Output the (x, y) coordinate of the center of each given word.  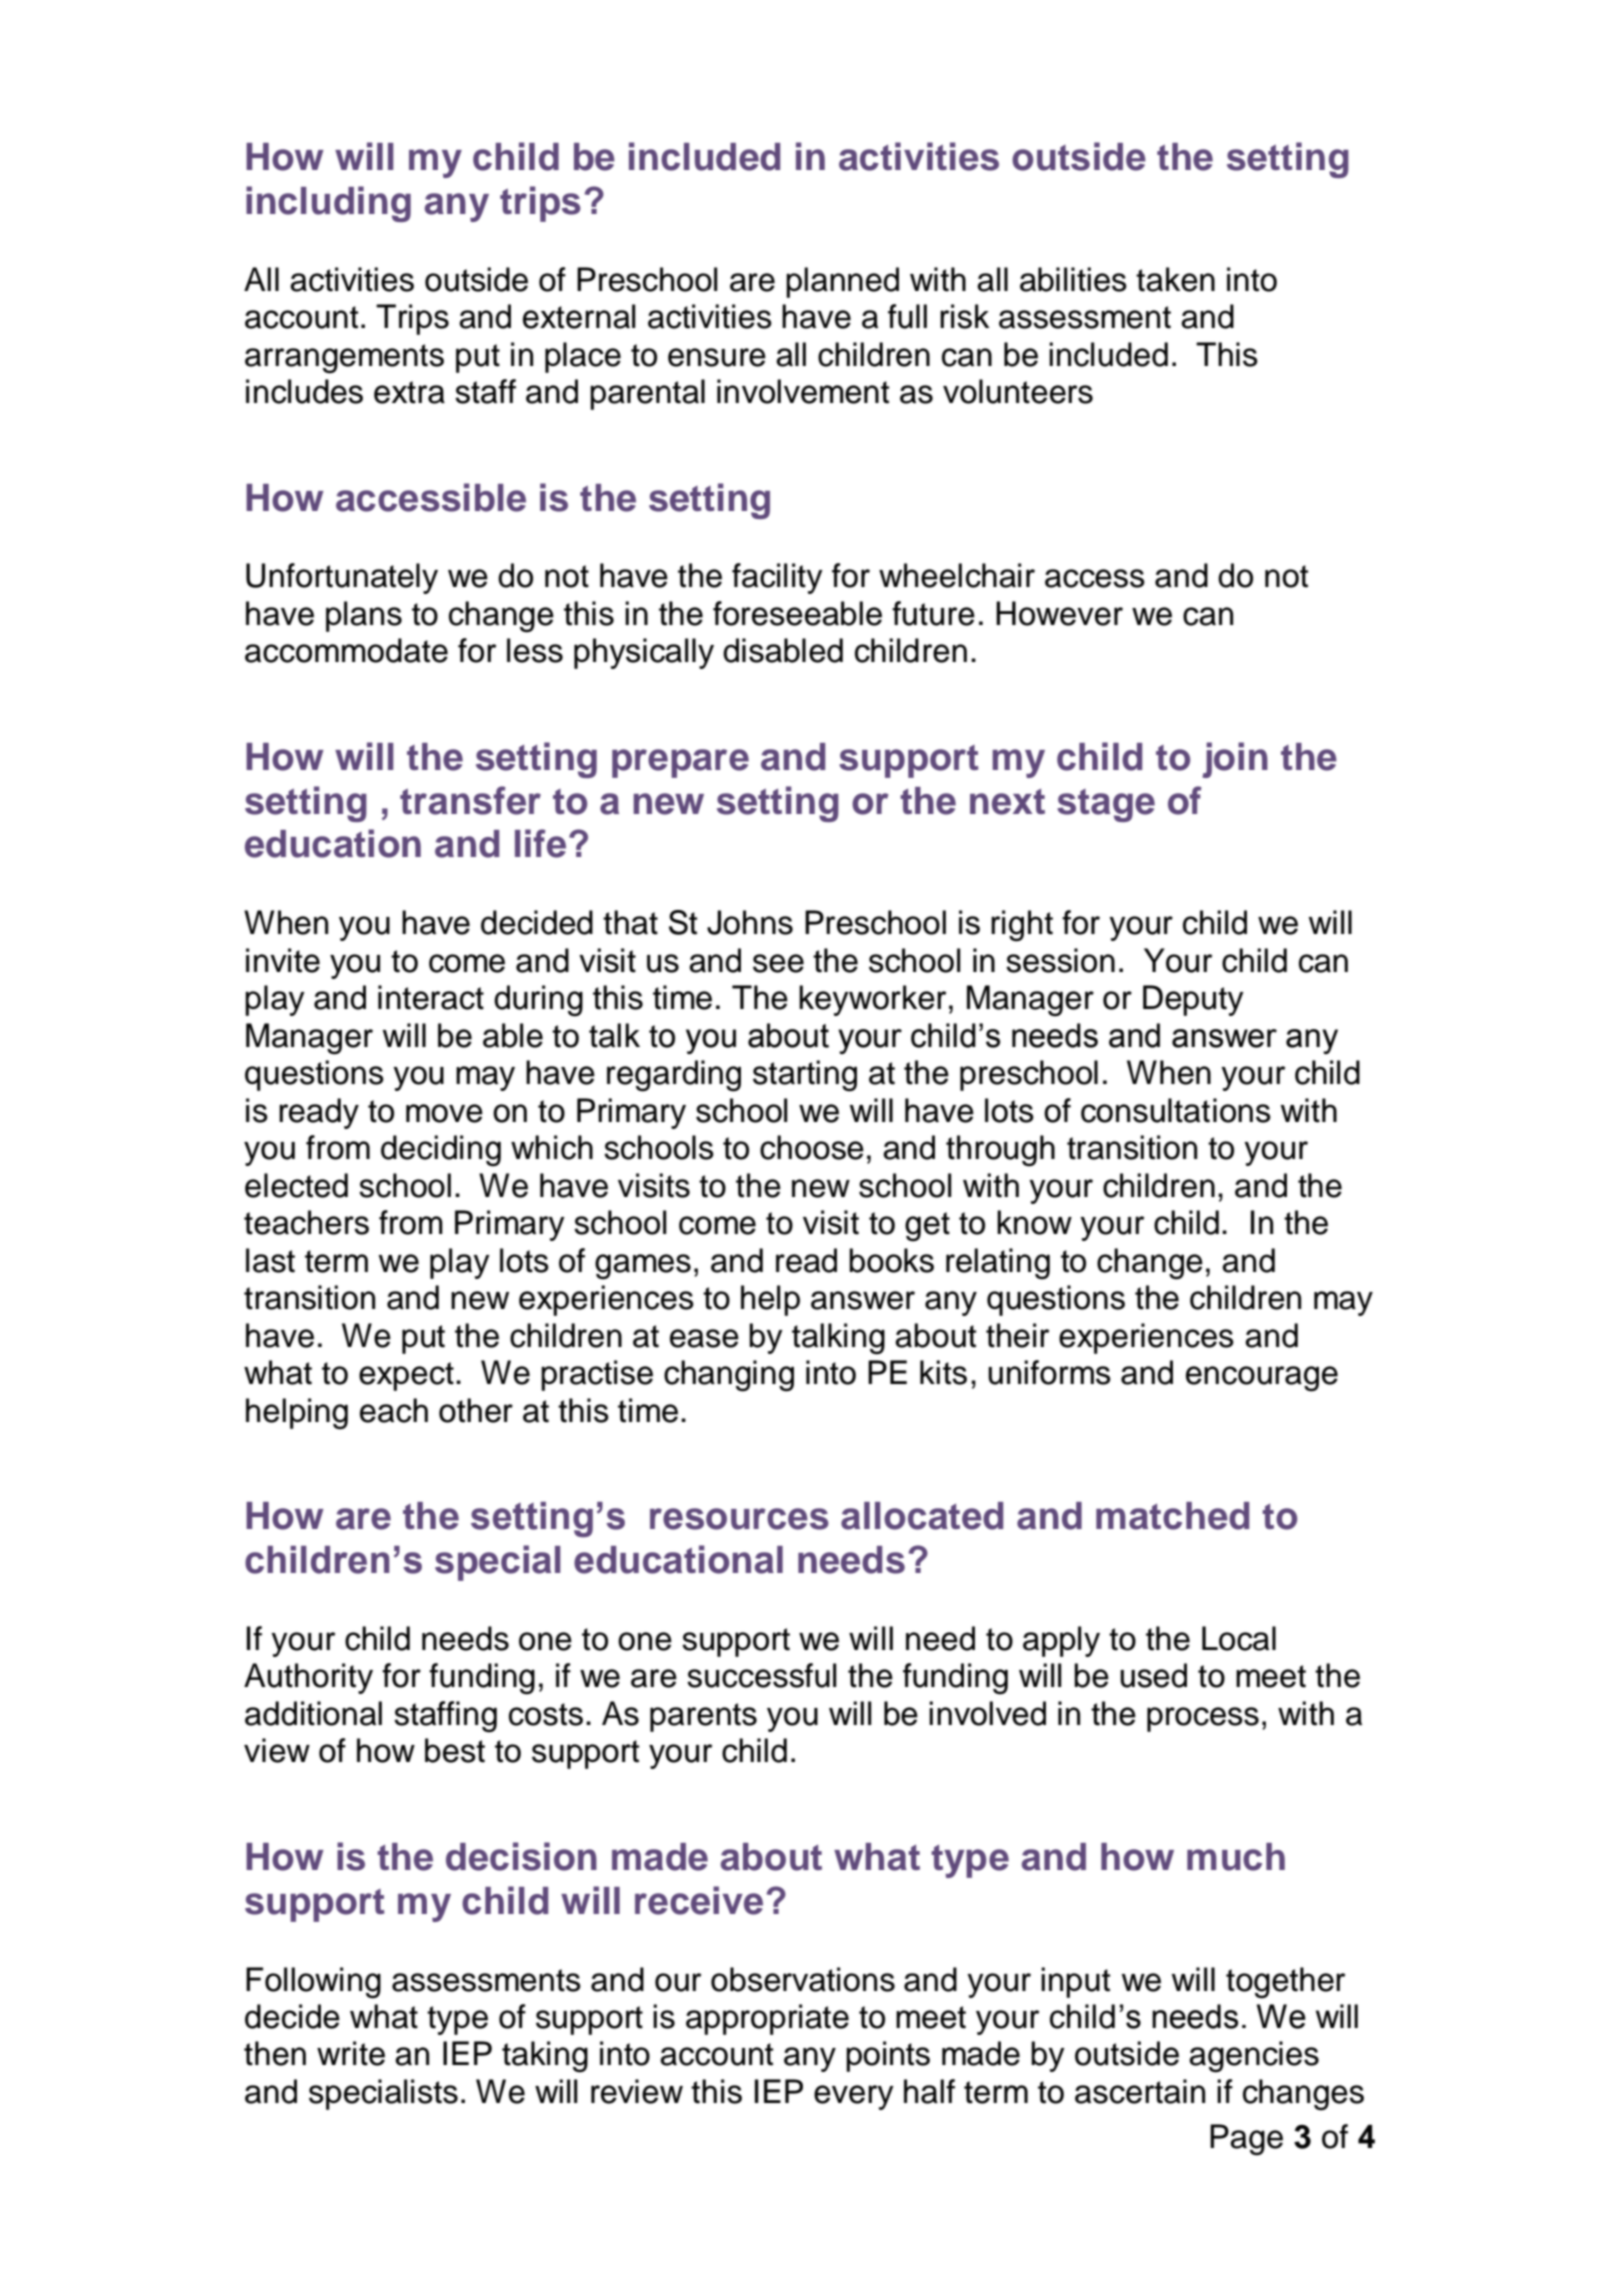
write (351, 2053)
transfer (470, 800)
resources (739, 1519)
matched (1172, 1516)
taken (1175, 279)
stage (1106, 805)
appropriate (767, 2019)
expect (406, 1376)
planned (842, 282)
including (328, 204)
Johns (750, 922)
